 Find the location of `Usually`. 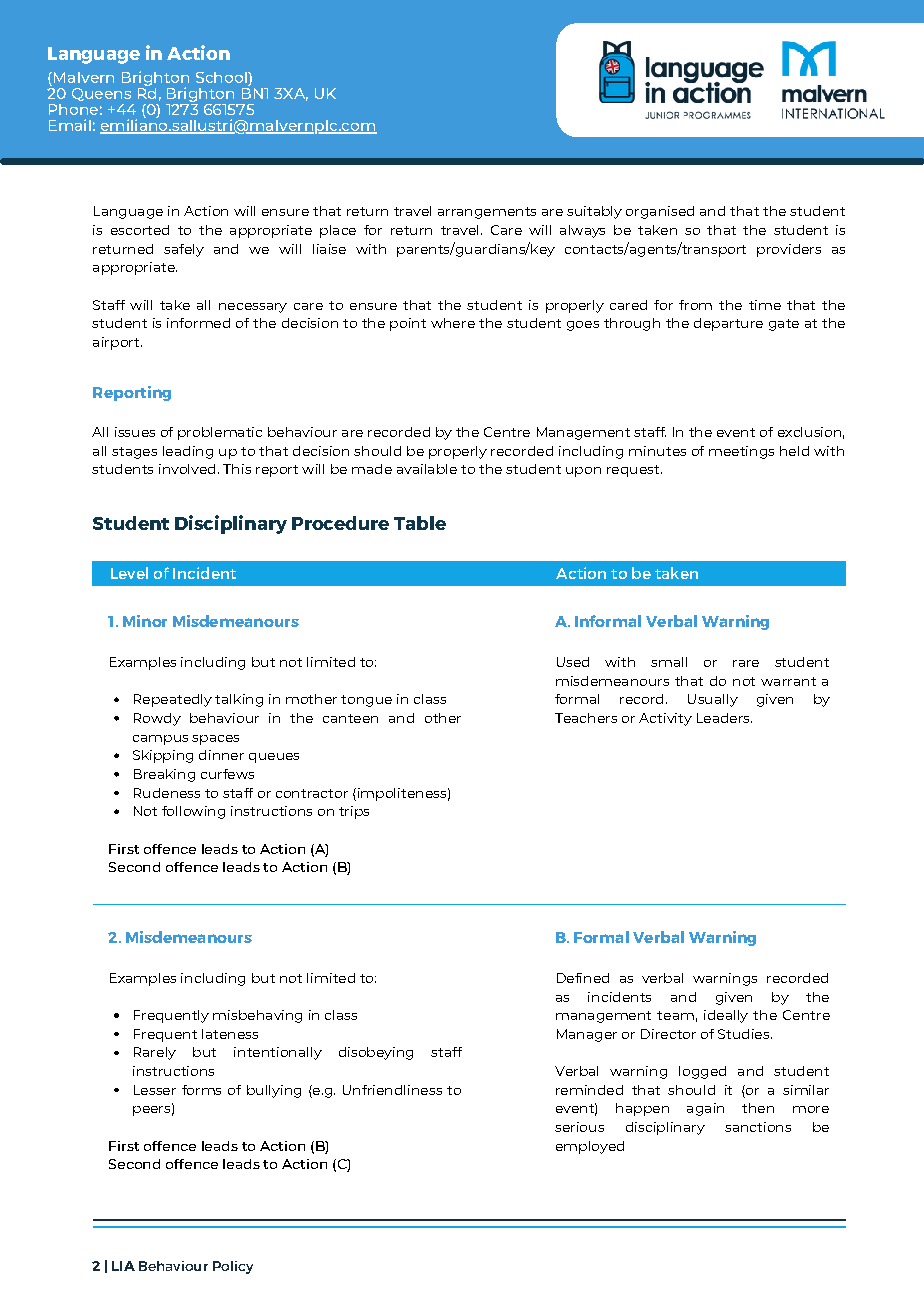

Usually is located at coordinates (713, 700).
